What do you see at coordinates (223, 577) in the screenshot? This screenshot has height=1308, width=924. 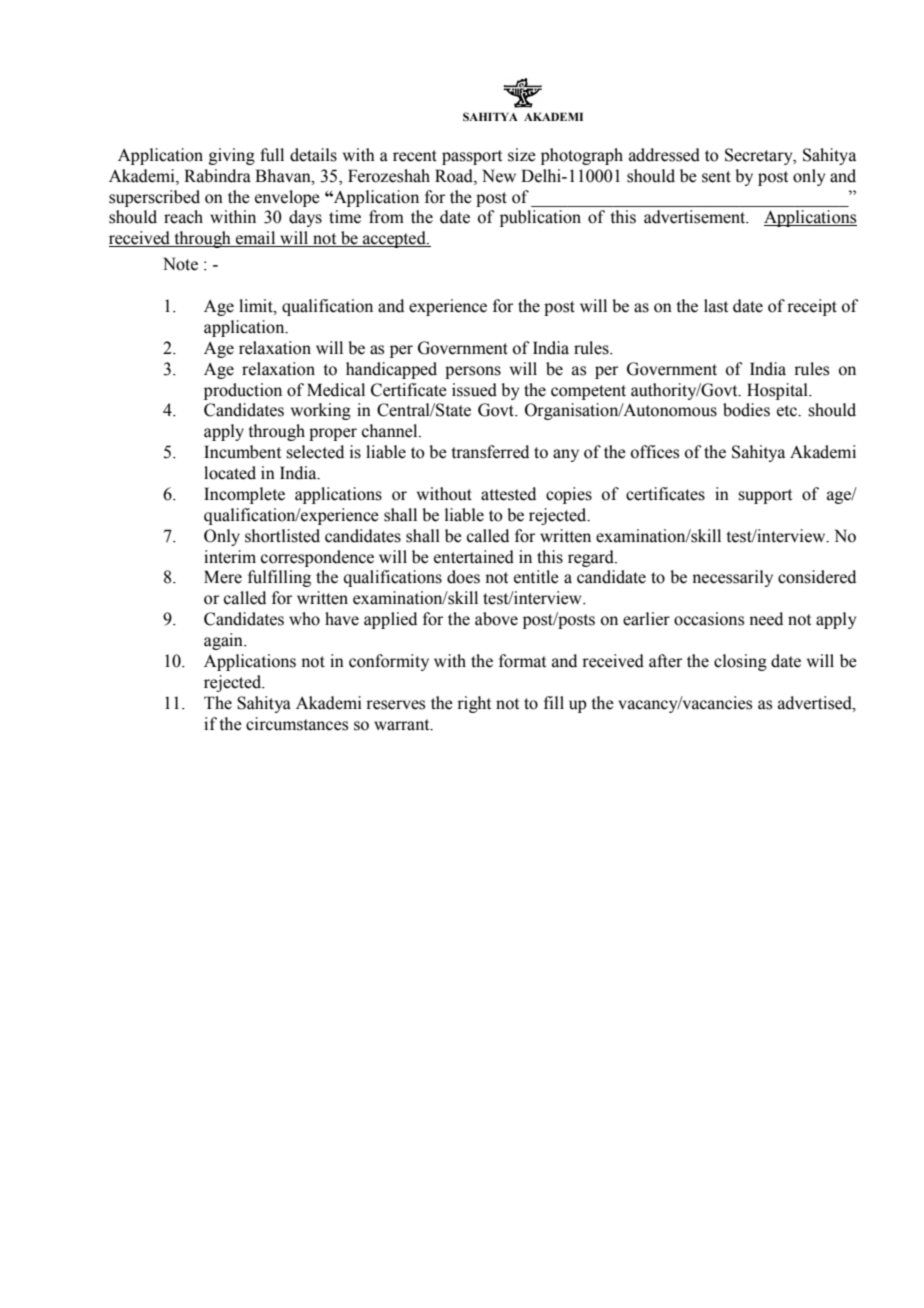 I see `Mere` at bounding box center [223, 577].
